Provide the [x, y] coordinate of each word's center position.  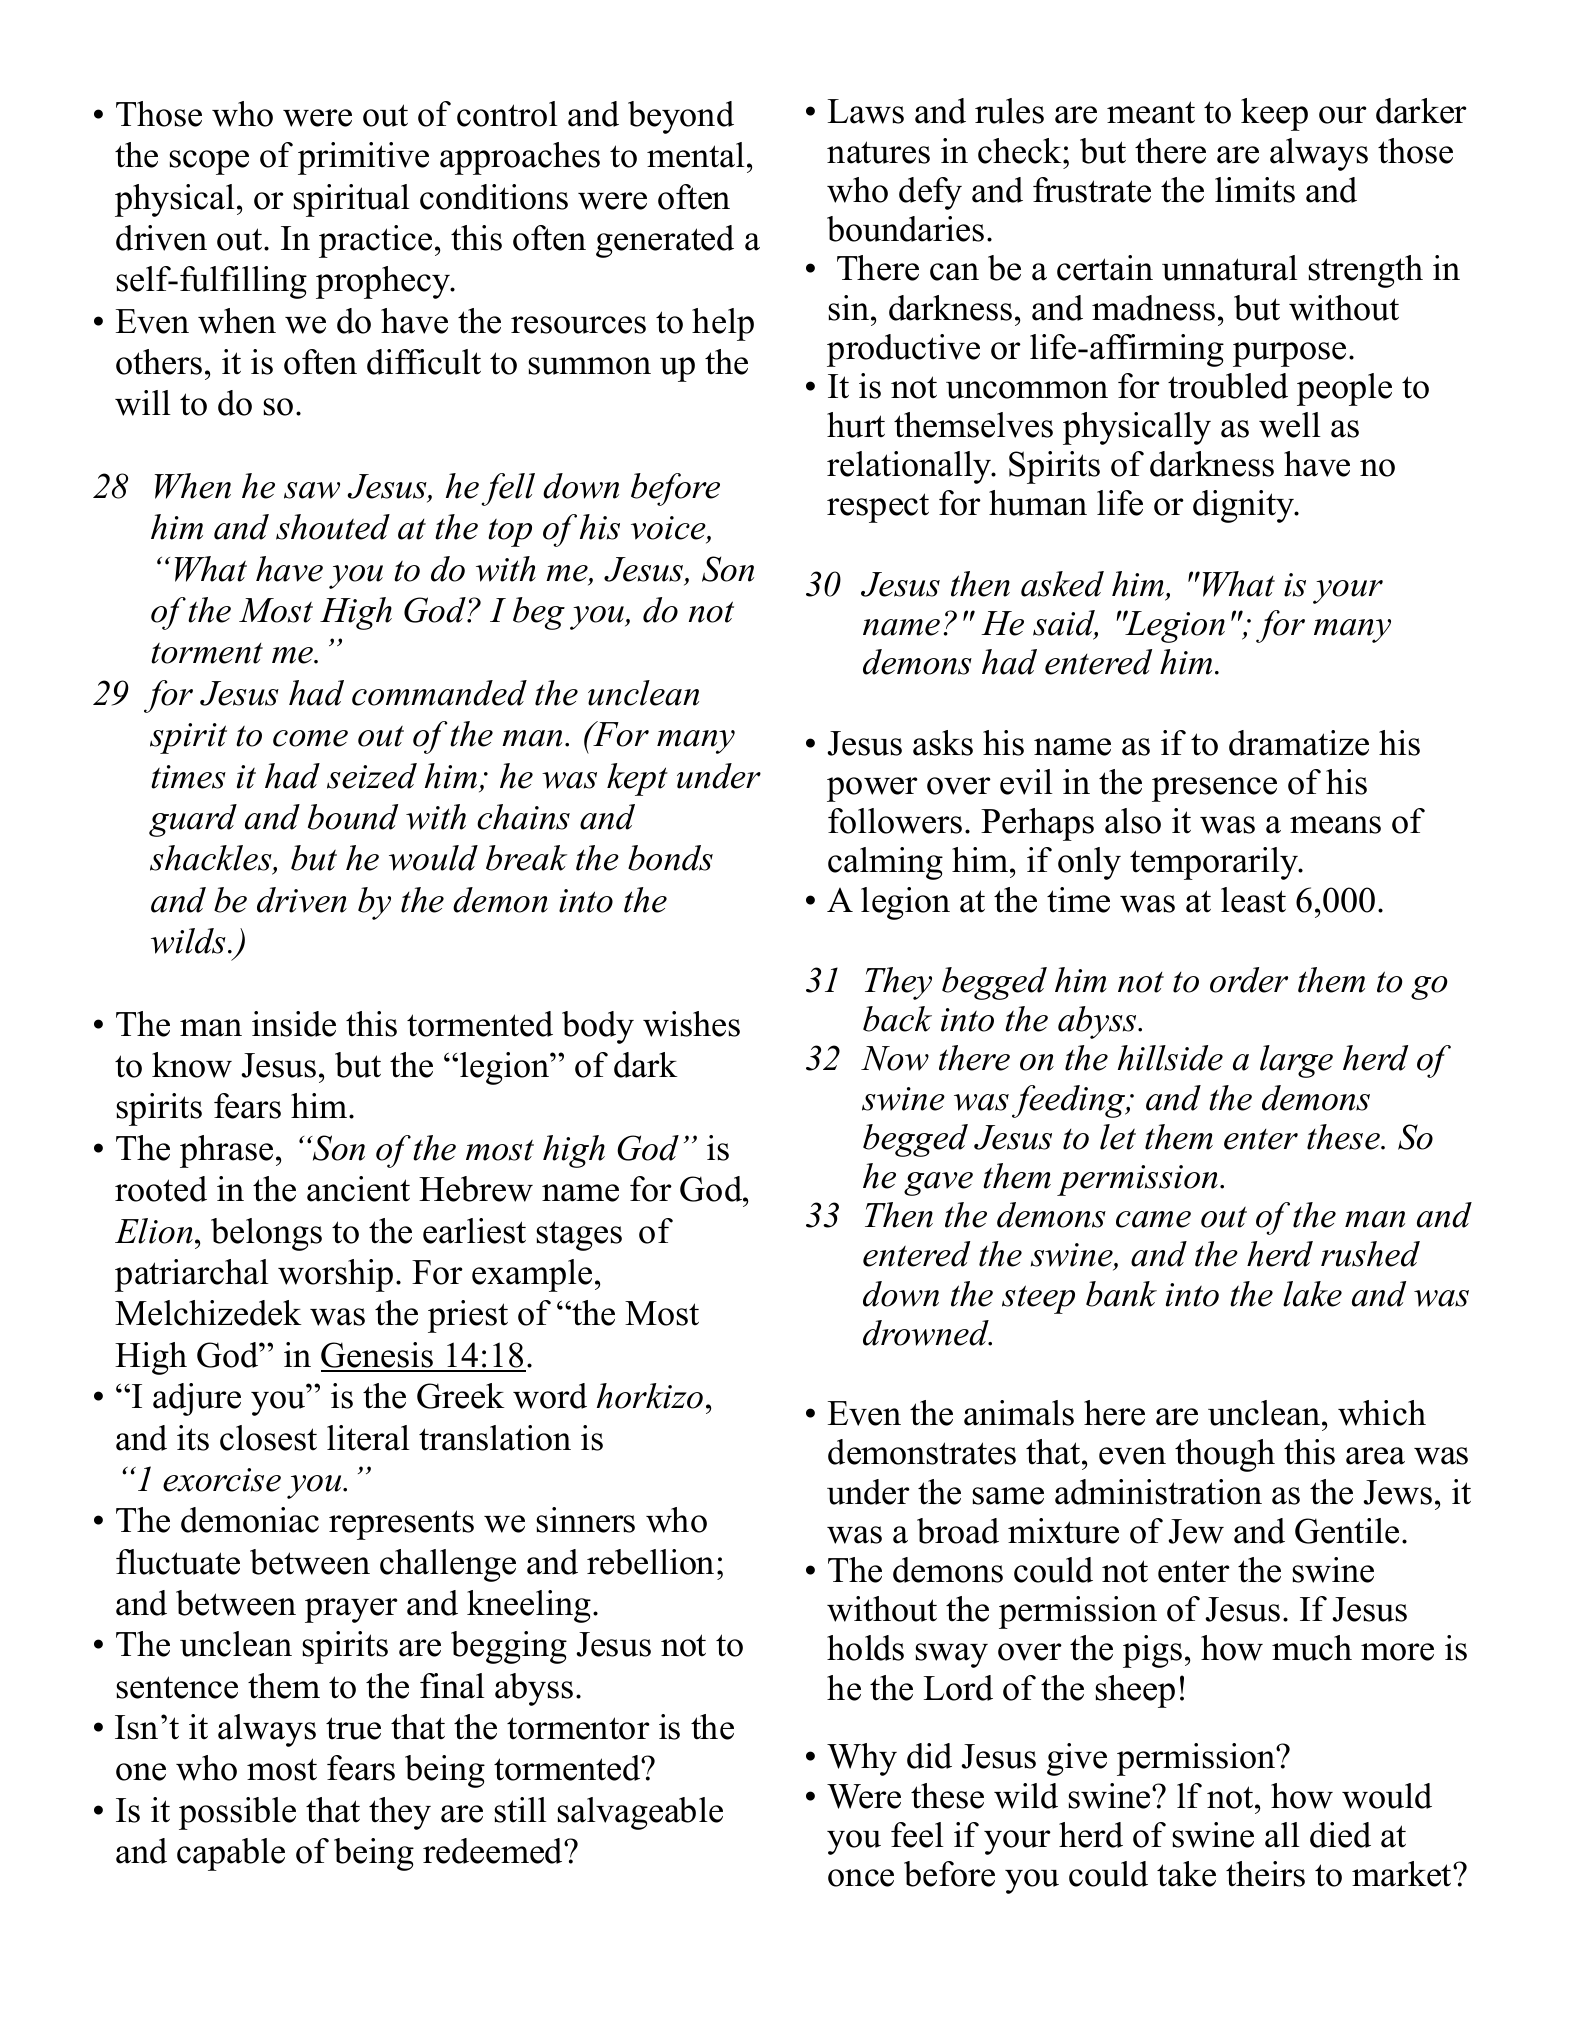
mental [696, 155]
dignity [1245, 506]
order [1249, 980]
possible [237, 1813]
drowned [927, 1333]
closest [268, 1438]
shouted [333, 527]
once [861, 1878]
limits [1255, 190]
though [1225, 1455]
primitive [363, 158]
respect [878, 508]
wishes [691, 1024]
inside [294, 1024]
